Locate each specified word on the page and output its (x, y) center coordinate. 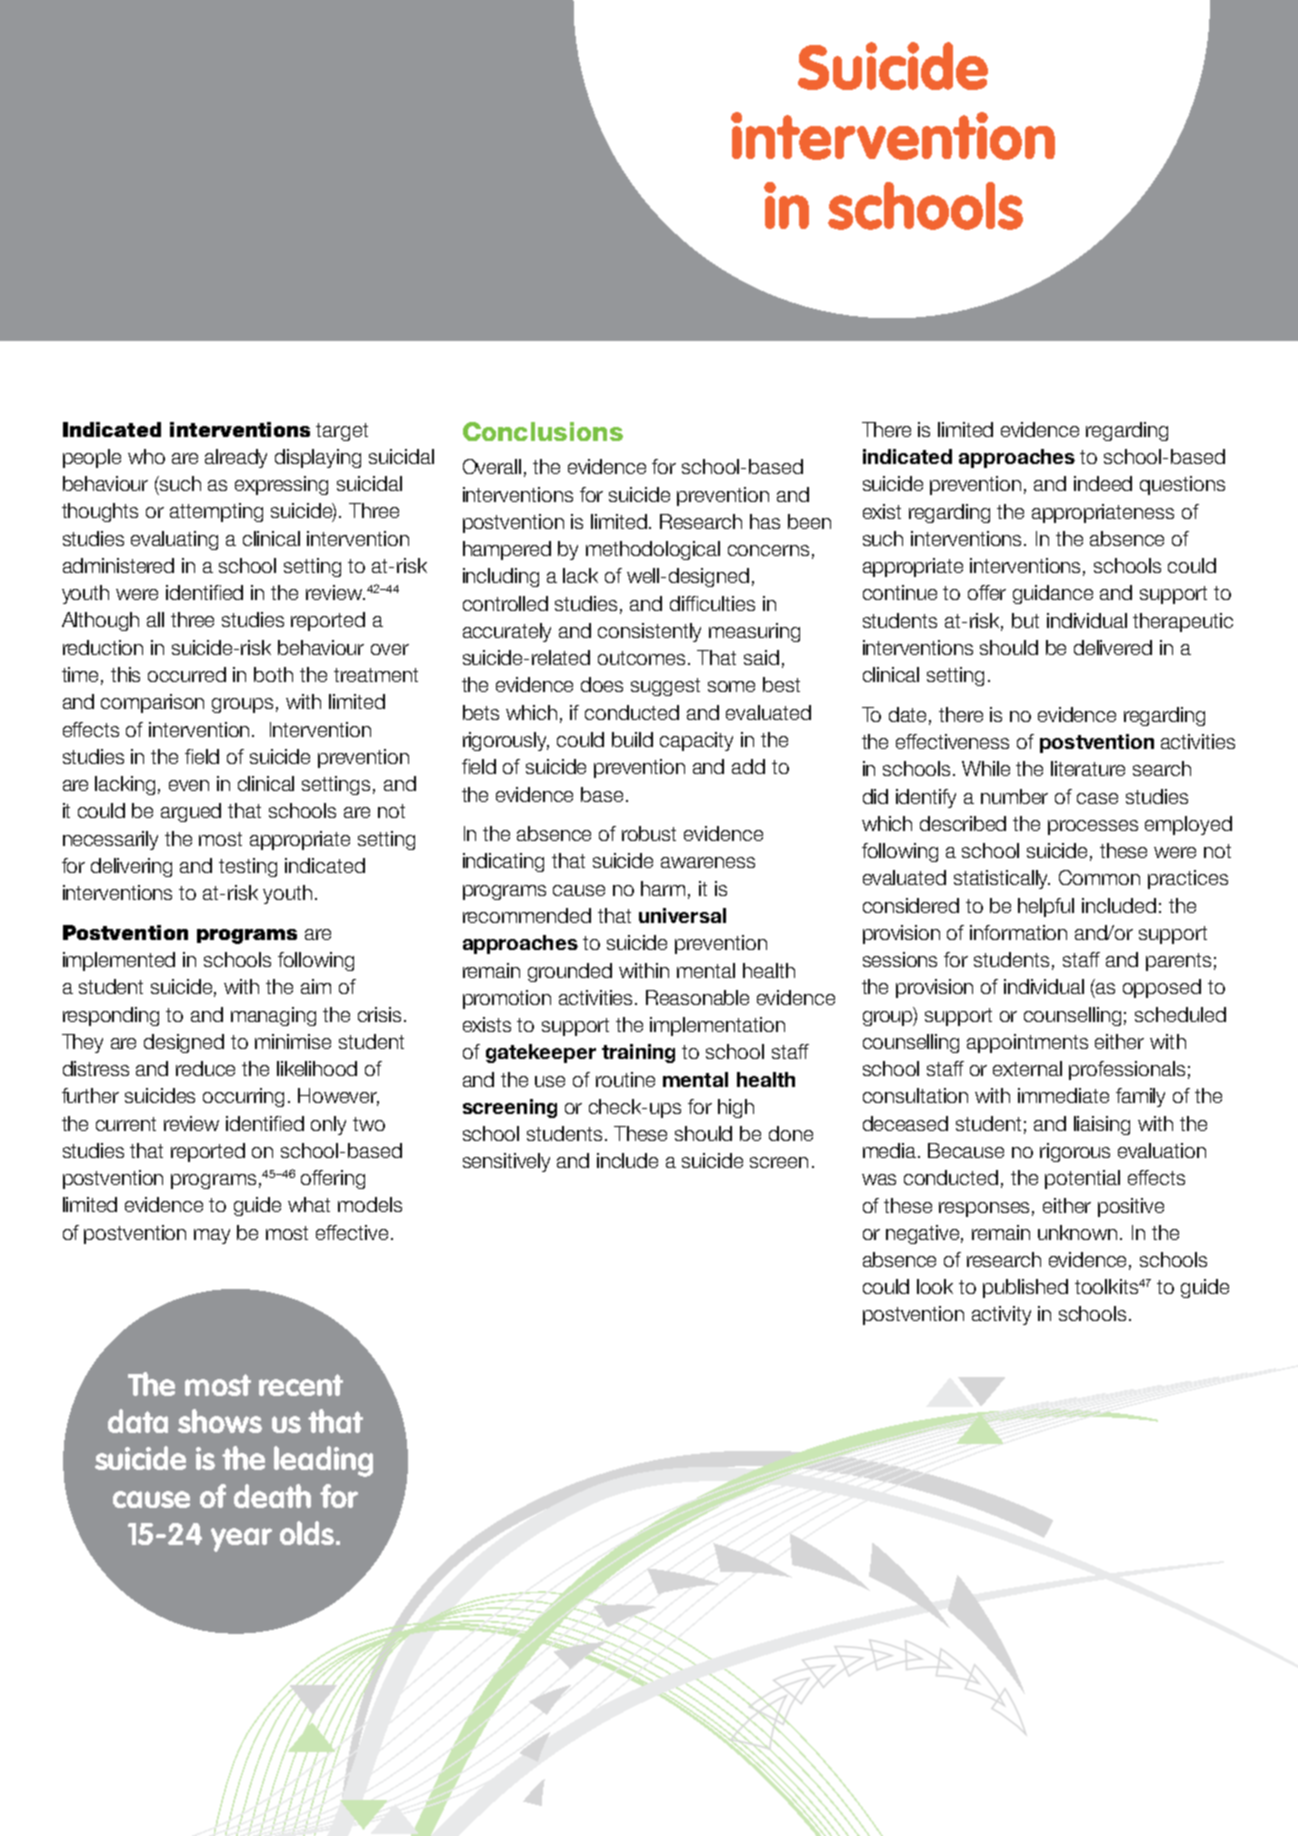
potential (1082, 1179)
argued (191, 812)
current (126, 1124)
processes (1093, 827)
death (272, 1496)
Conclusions (543, 431)
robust (649, 833)
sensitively (506, 1162)
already (236, 458)
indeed (1103, 483)
